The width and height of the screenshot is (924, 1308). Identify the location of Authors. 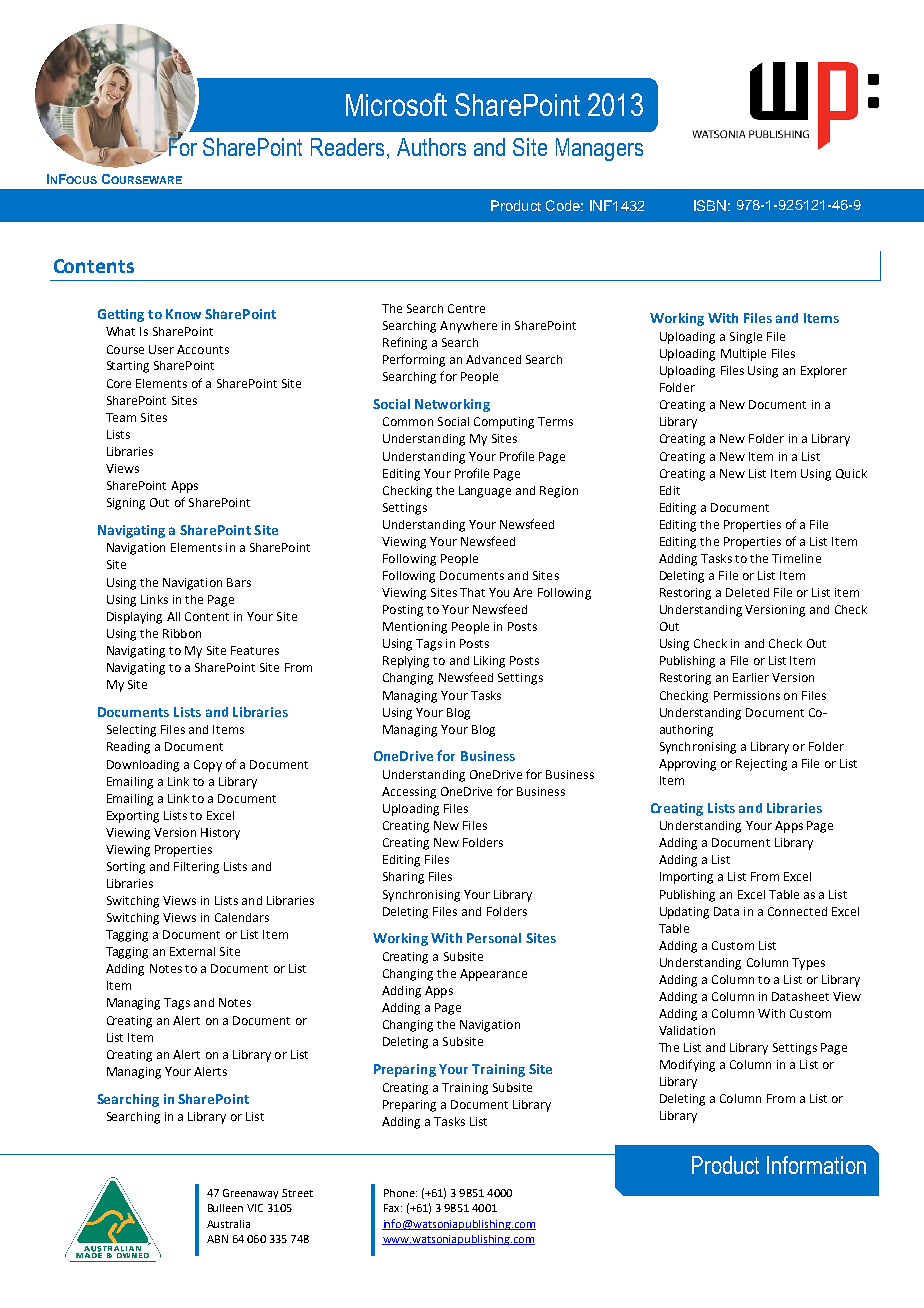
(431, 147).
